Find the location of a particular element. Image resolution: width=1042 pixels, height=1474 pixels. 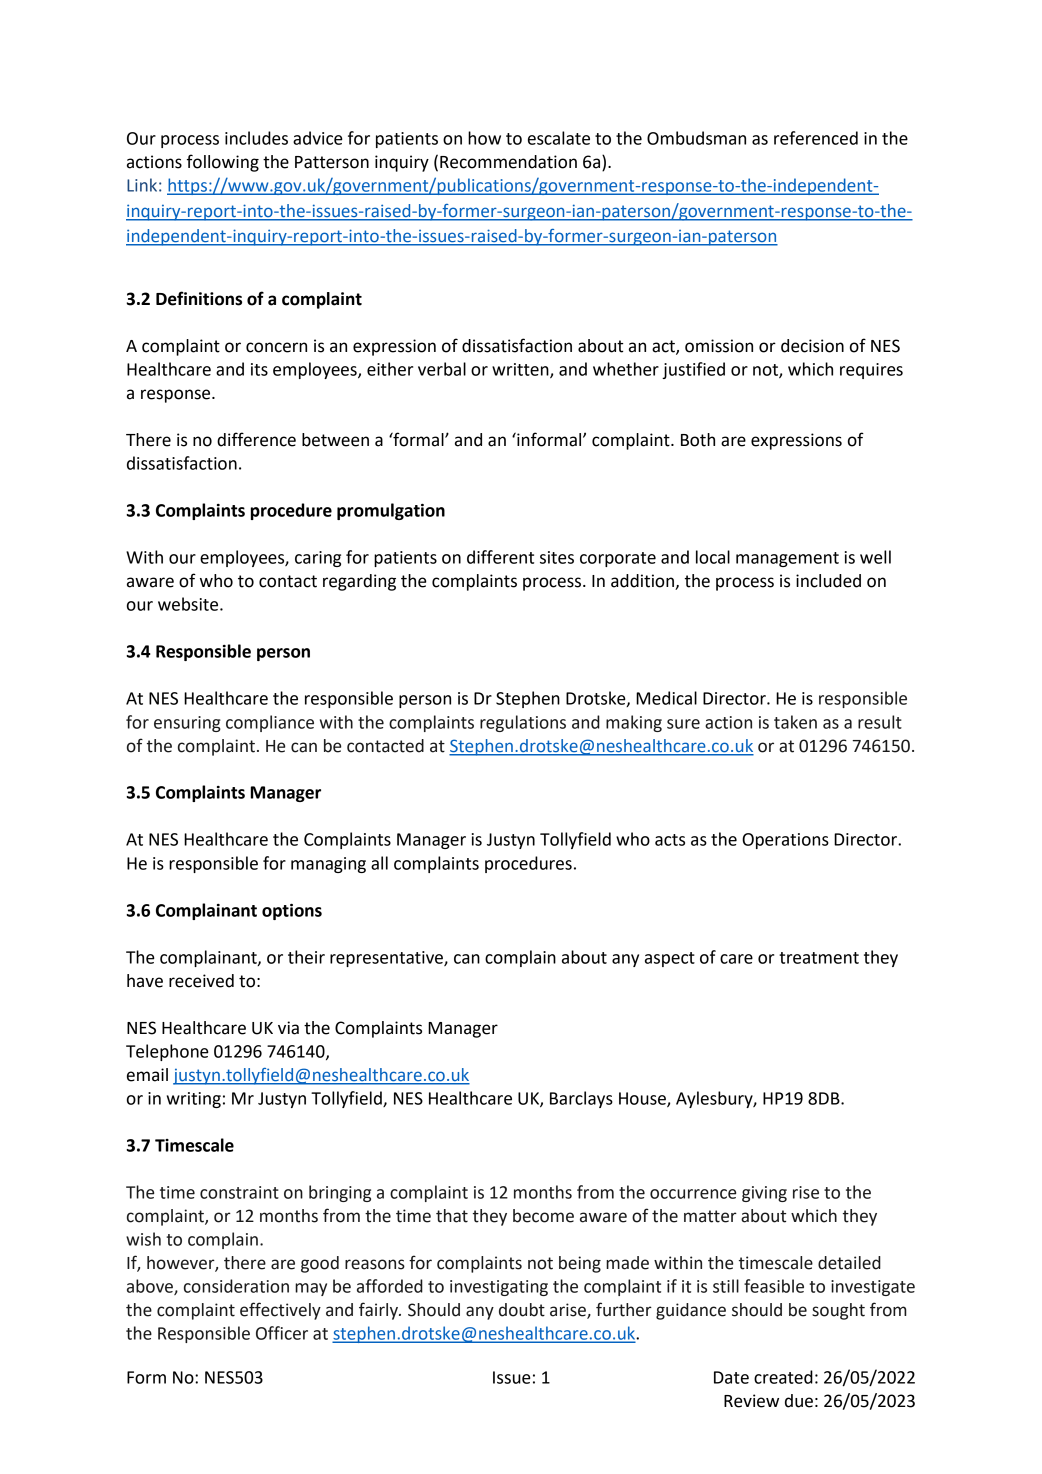

treatment is located at coordinates (819, 958).
